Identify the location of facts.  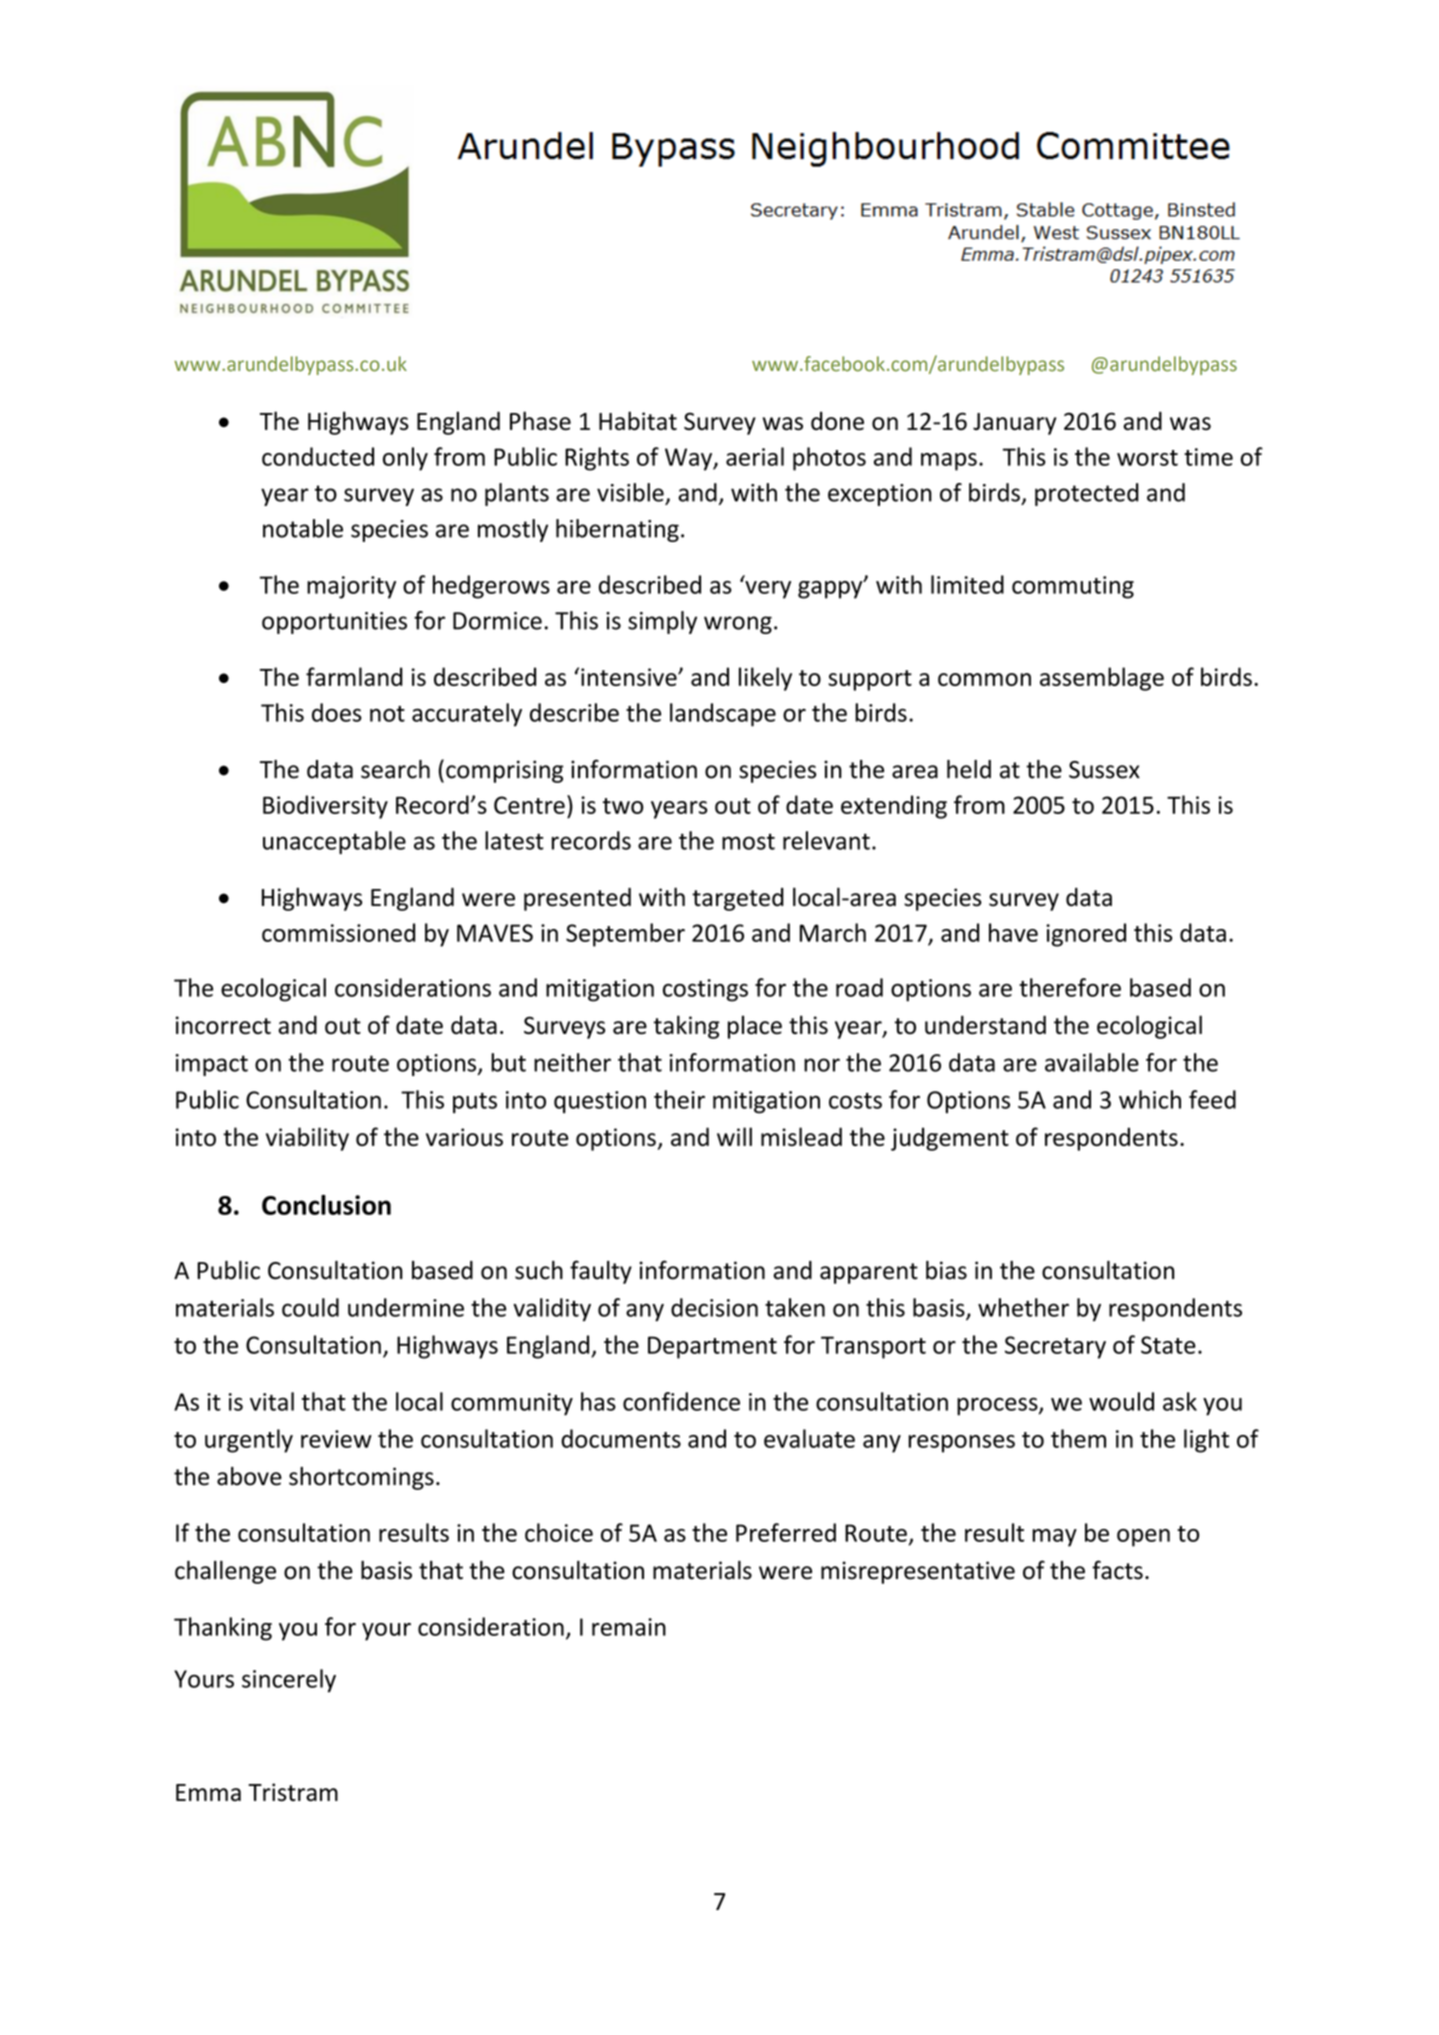
(1117, 1570).
